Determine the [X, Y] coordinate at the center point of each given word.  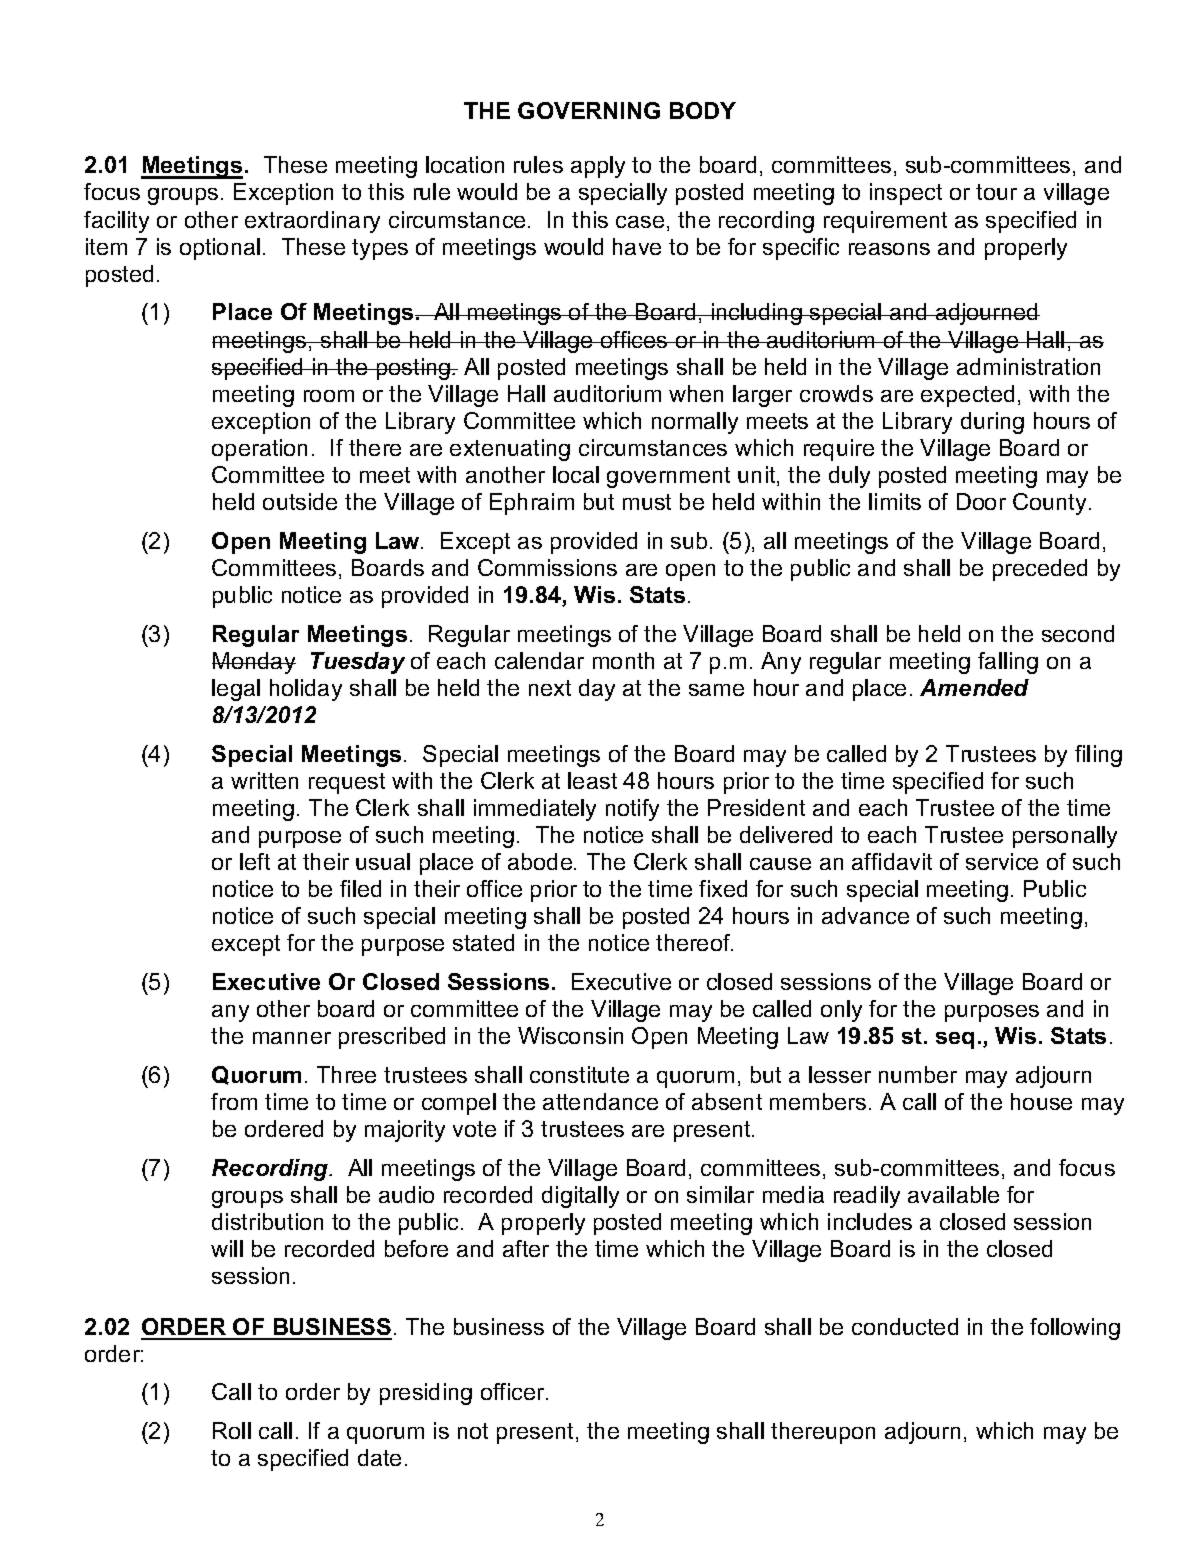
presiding [426, 1394]
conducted [905, 1326]
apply [598, 167]
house [1041, 1101]
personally [1065, 837]
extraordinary [312, 222]
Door [981, 501]
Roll [232, 1430]
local [576, 474]
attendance [600, 1101]
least [592, 780]
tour [996, 192]
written [264, 780]
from [234, 1101]
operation [259, 450]
